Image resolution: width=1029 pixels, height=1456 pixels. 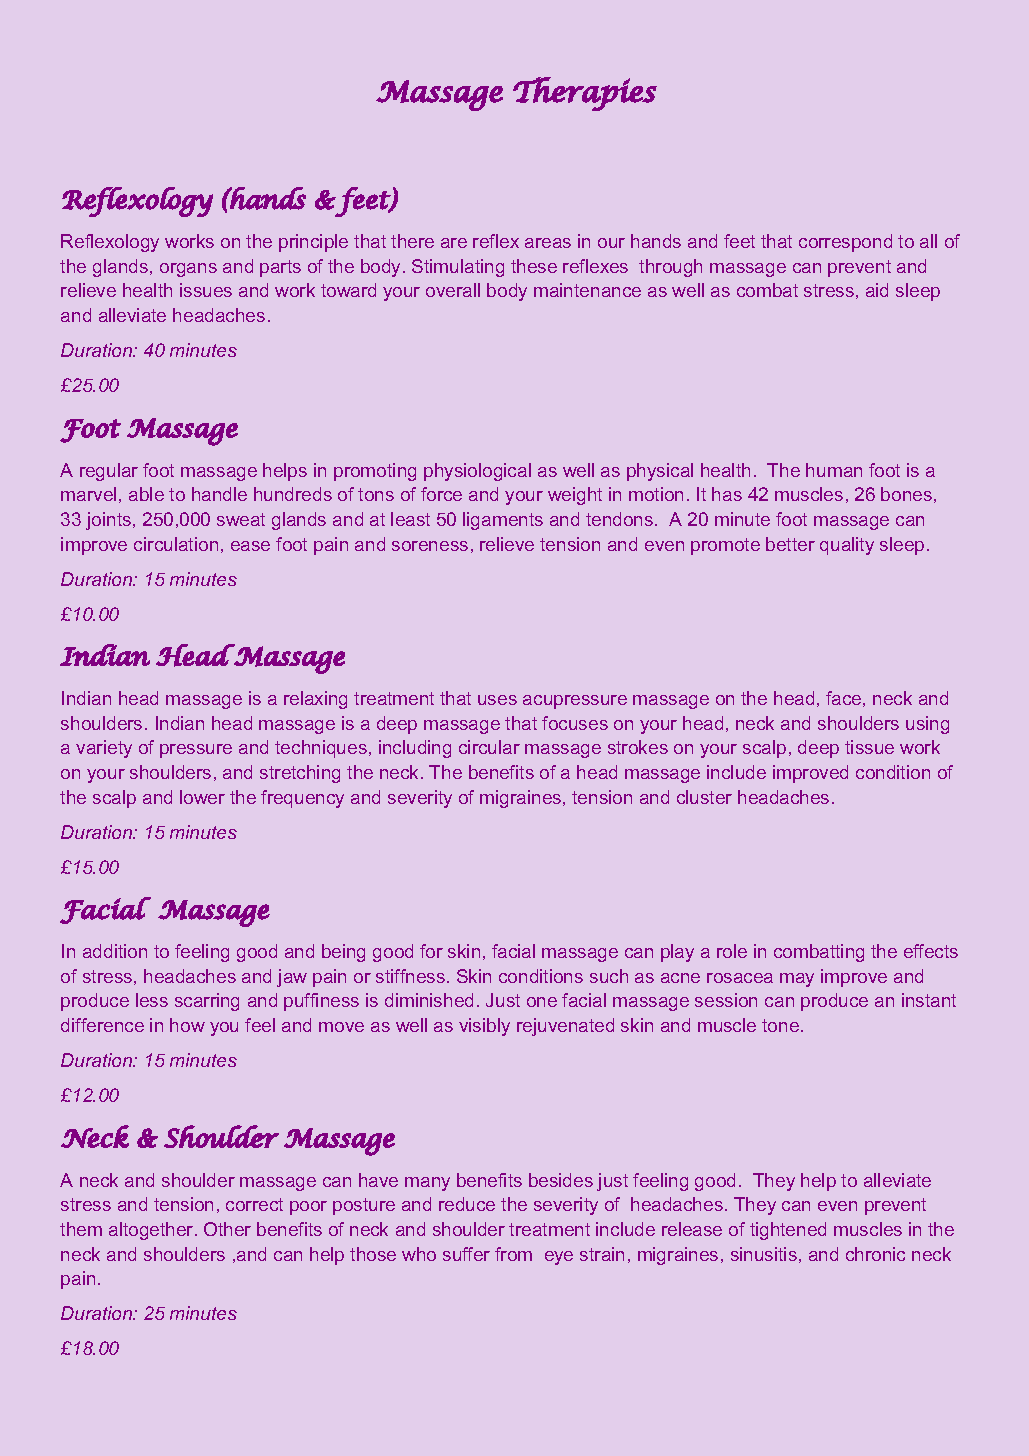 What do you see at coordinates (115, 951) in the screenshot?
I see `addition` at bounding box center [115, 951].
